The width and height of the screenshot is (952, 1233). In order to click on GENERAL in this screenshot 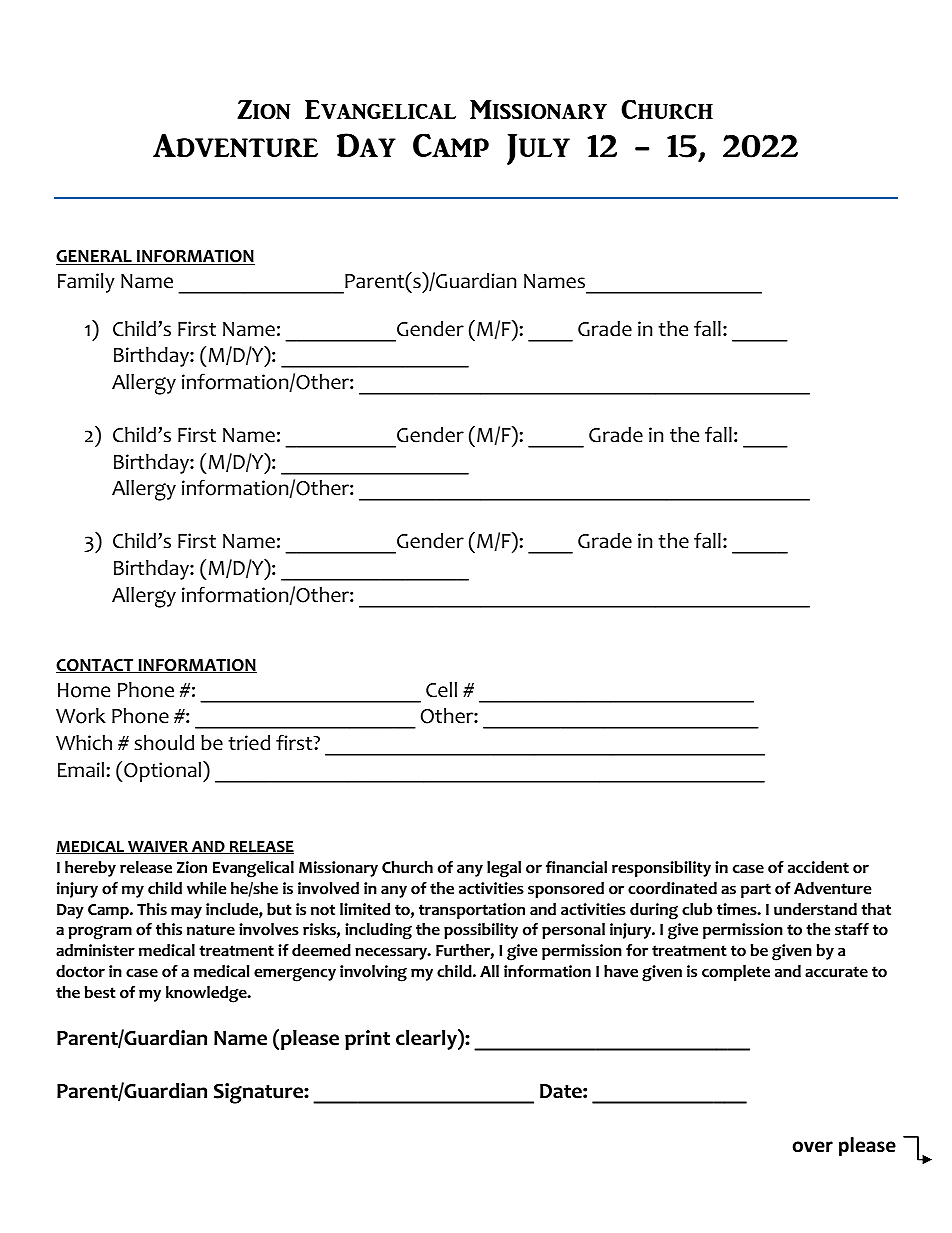, I will do `click(95, 257)`.
